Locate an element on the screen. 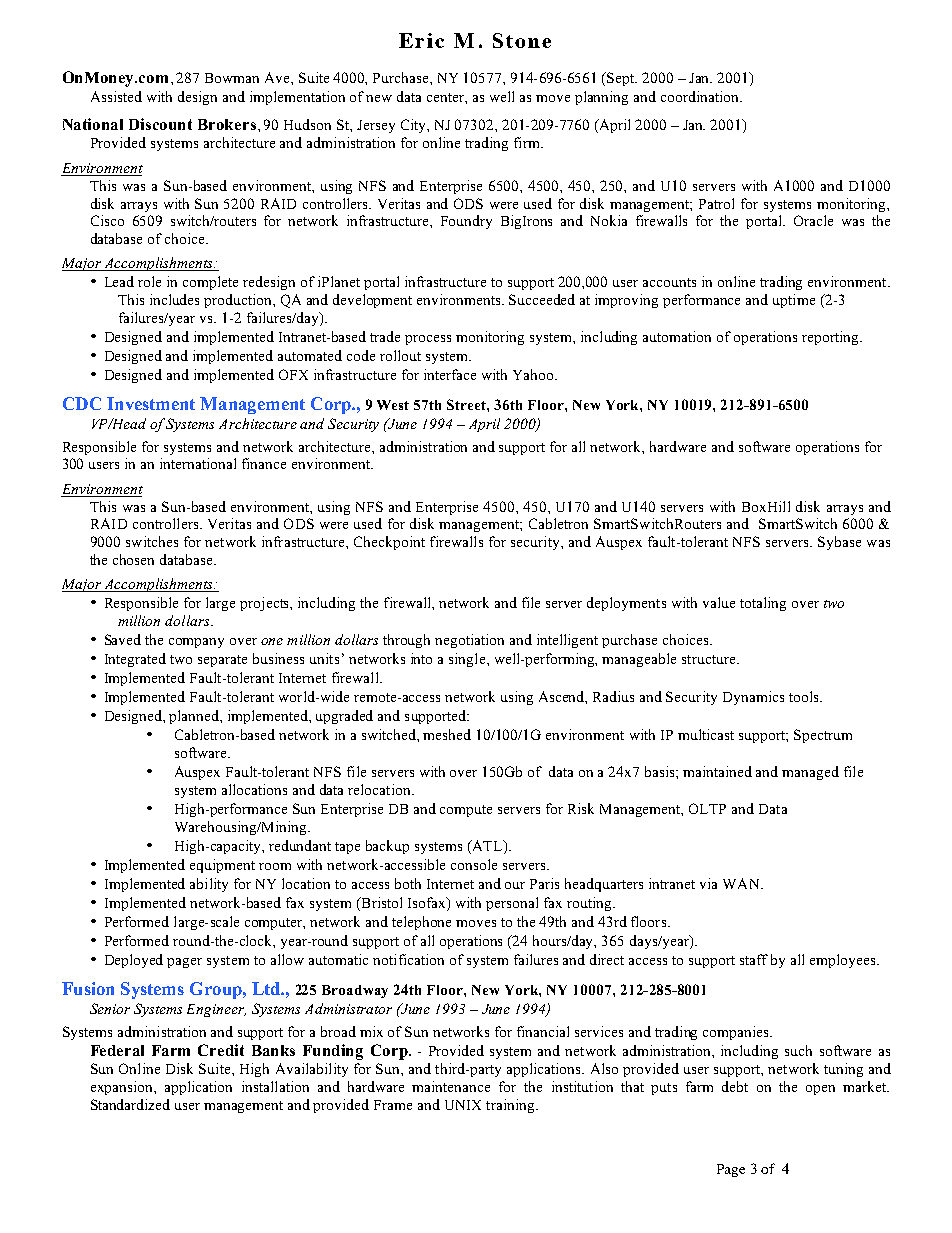 This screenshot has height=1233, width=952. Spectrum is located at coordinates (823, 736).
